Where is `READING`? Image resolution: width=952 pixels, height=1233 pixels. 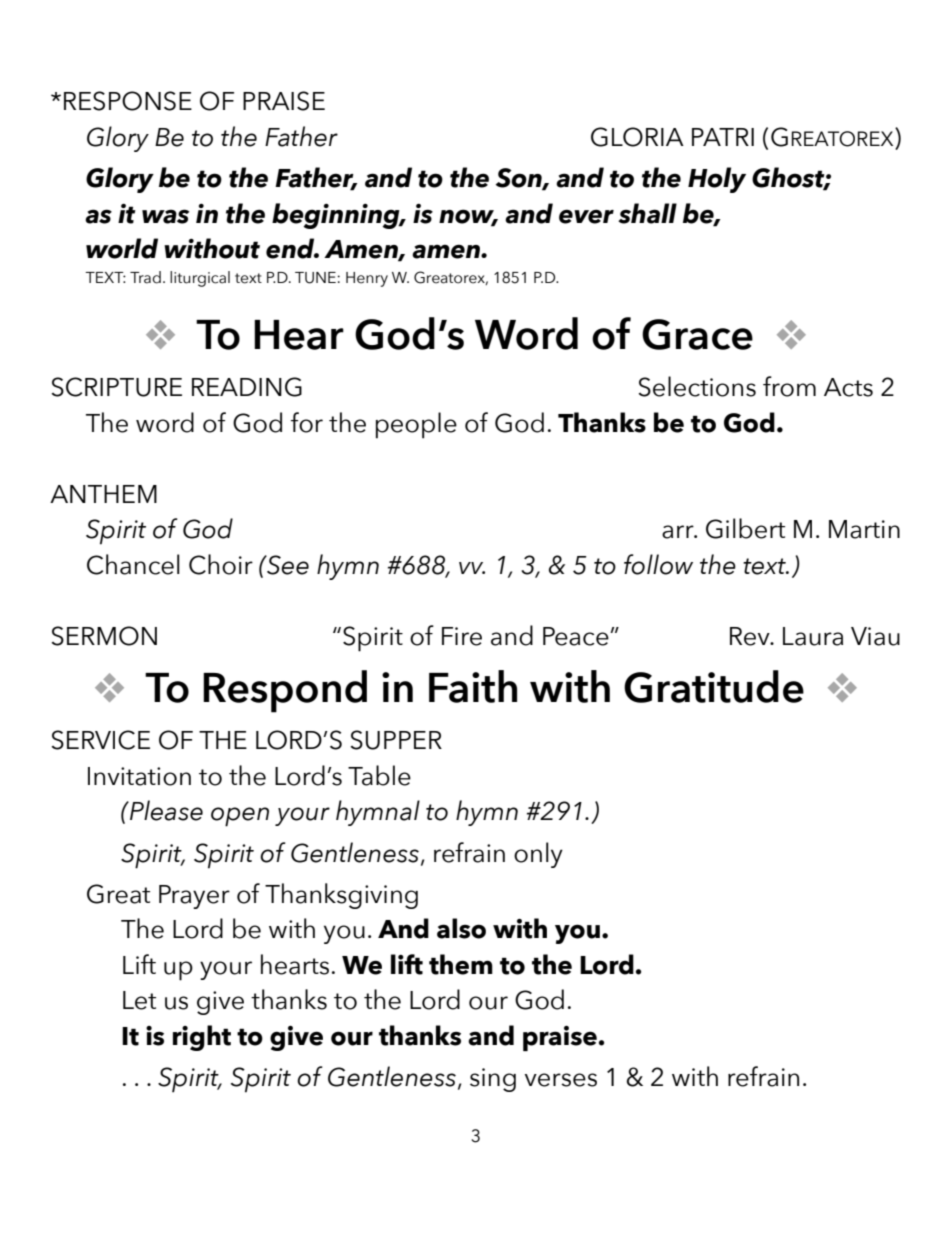
READING is located at coordinates (247, 387).
